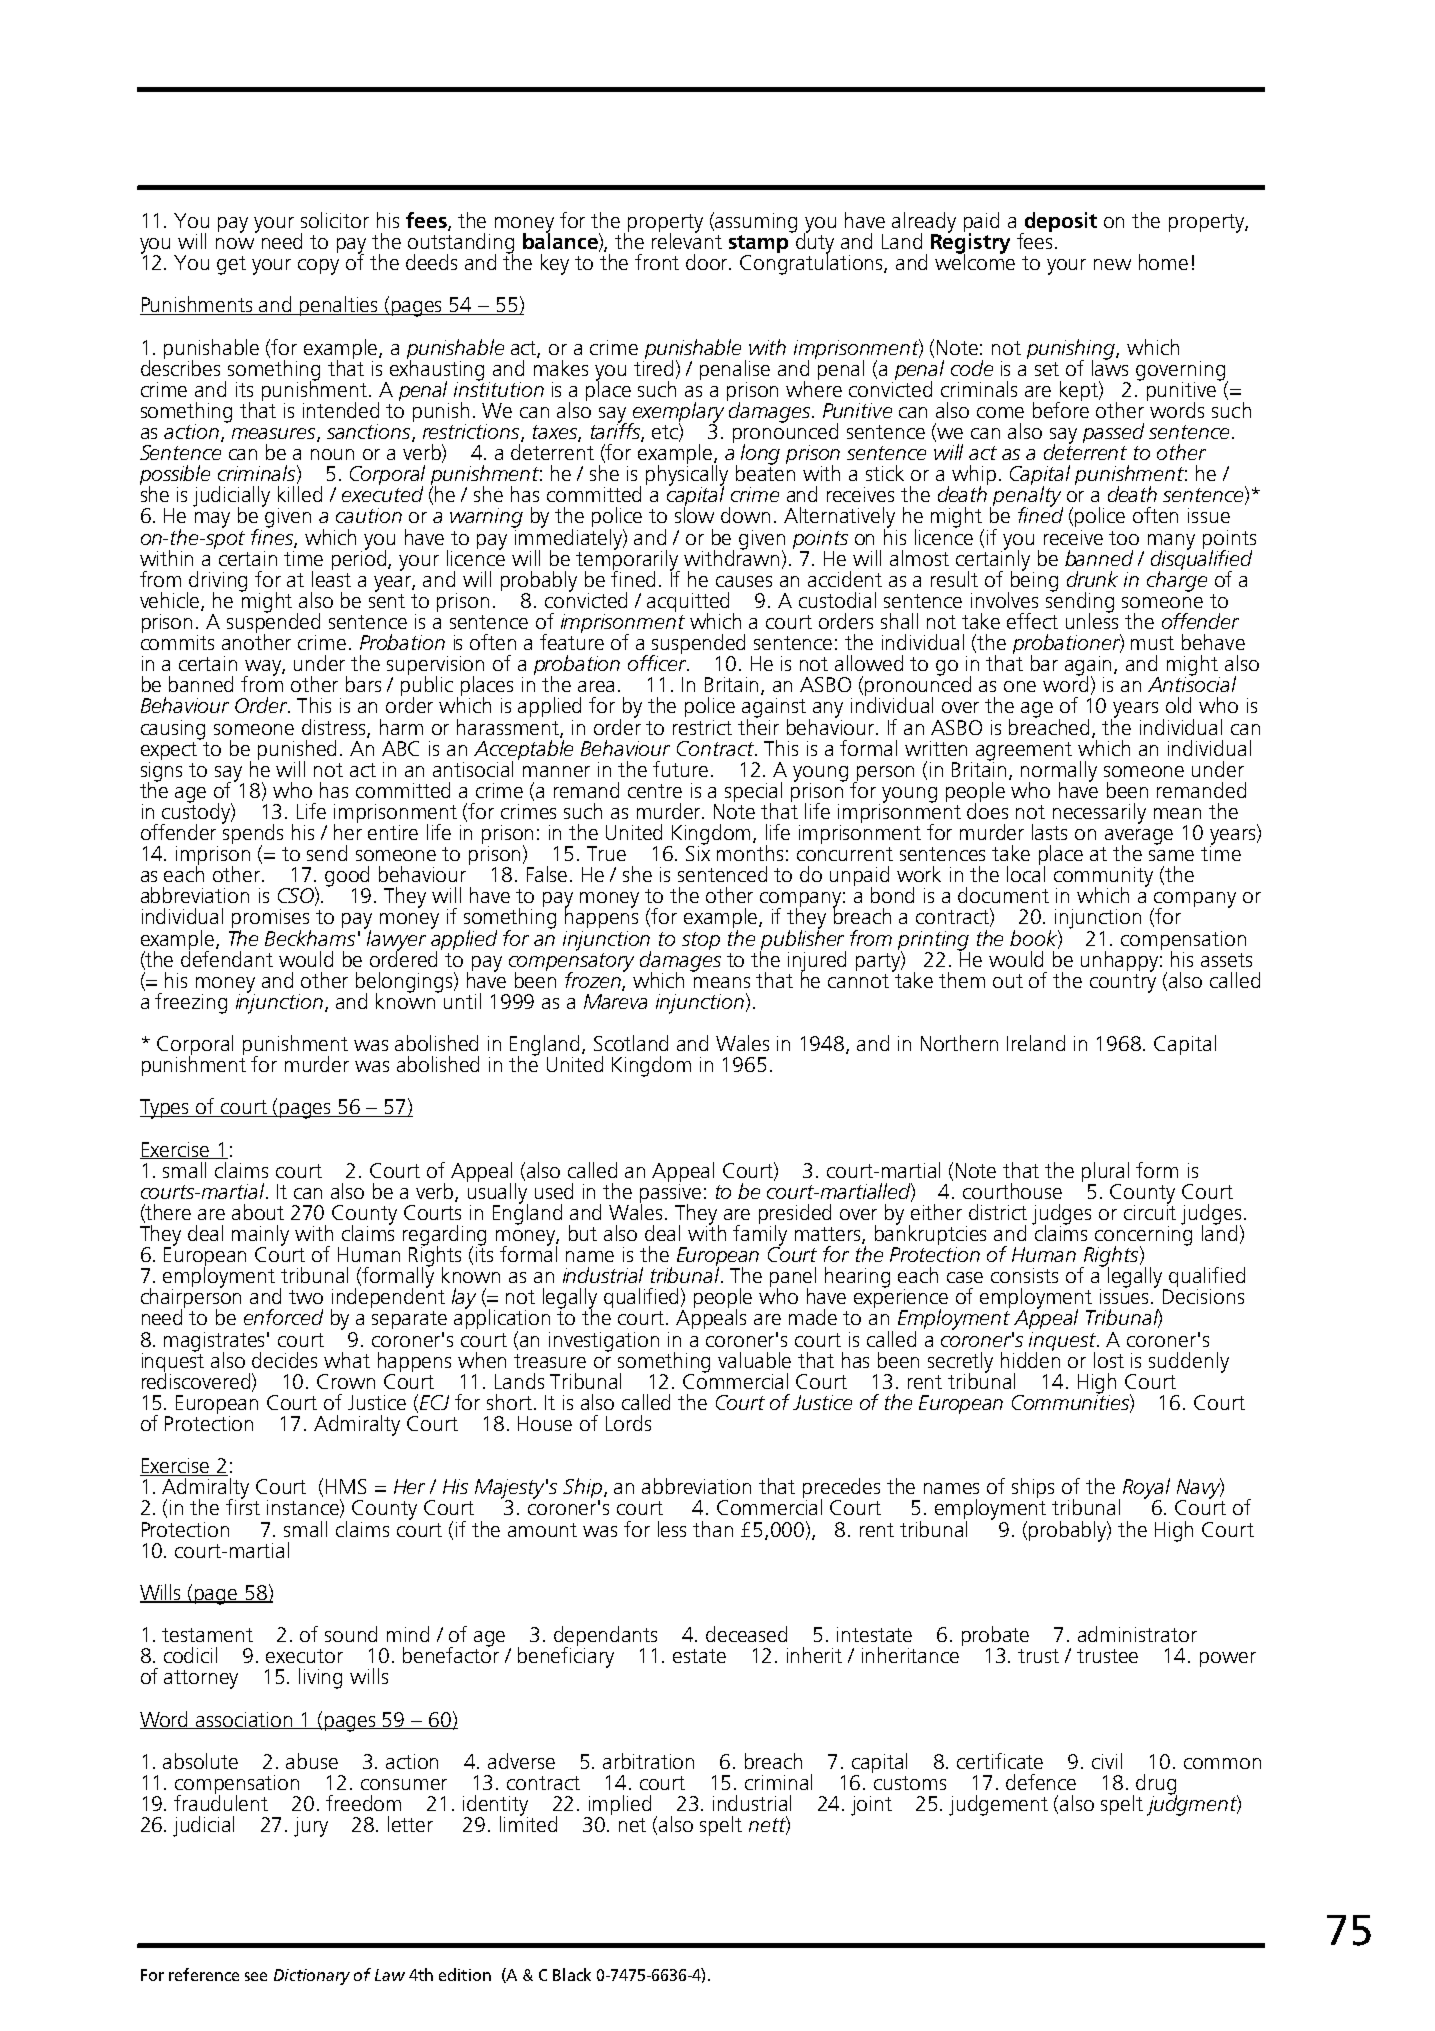 The width and height of the screenshot is (1435, 2031). I want to click on than, so click(713, 1529).
